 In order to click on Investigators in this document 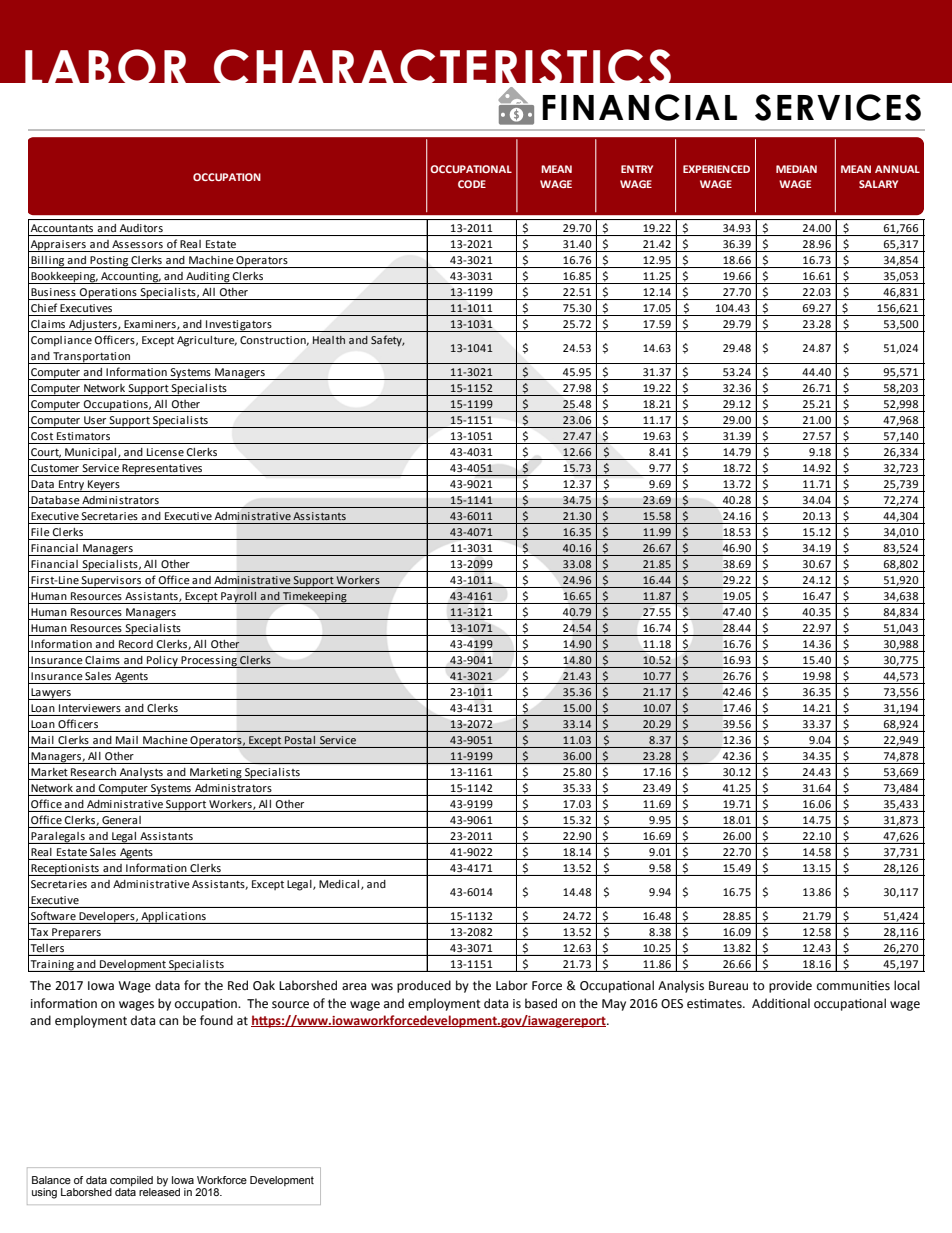, I will do `click(239, 326)`.
